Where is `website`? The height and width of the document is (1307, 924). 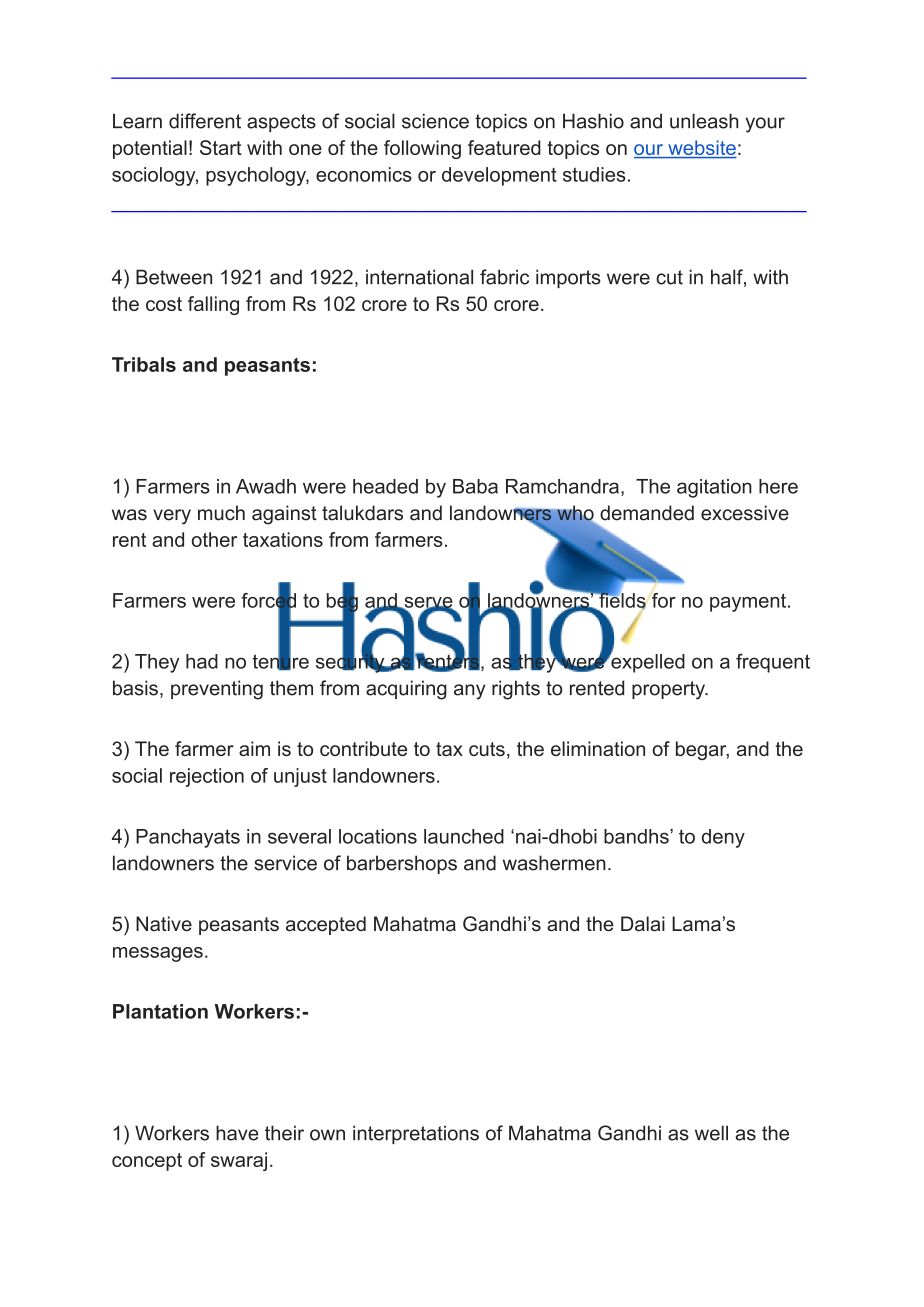 website is located at coordinates (701, 149).
